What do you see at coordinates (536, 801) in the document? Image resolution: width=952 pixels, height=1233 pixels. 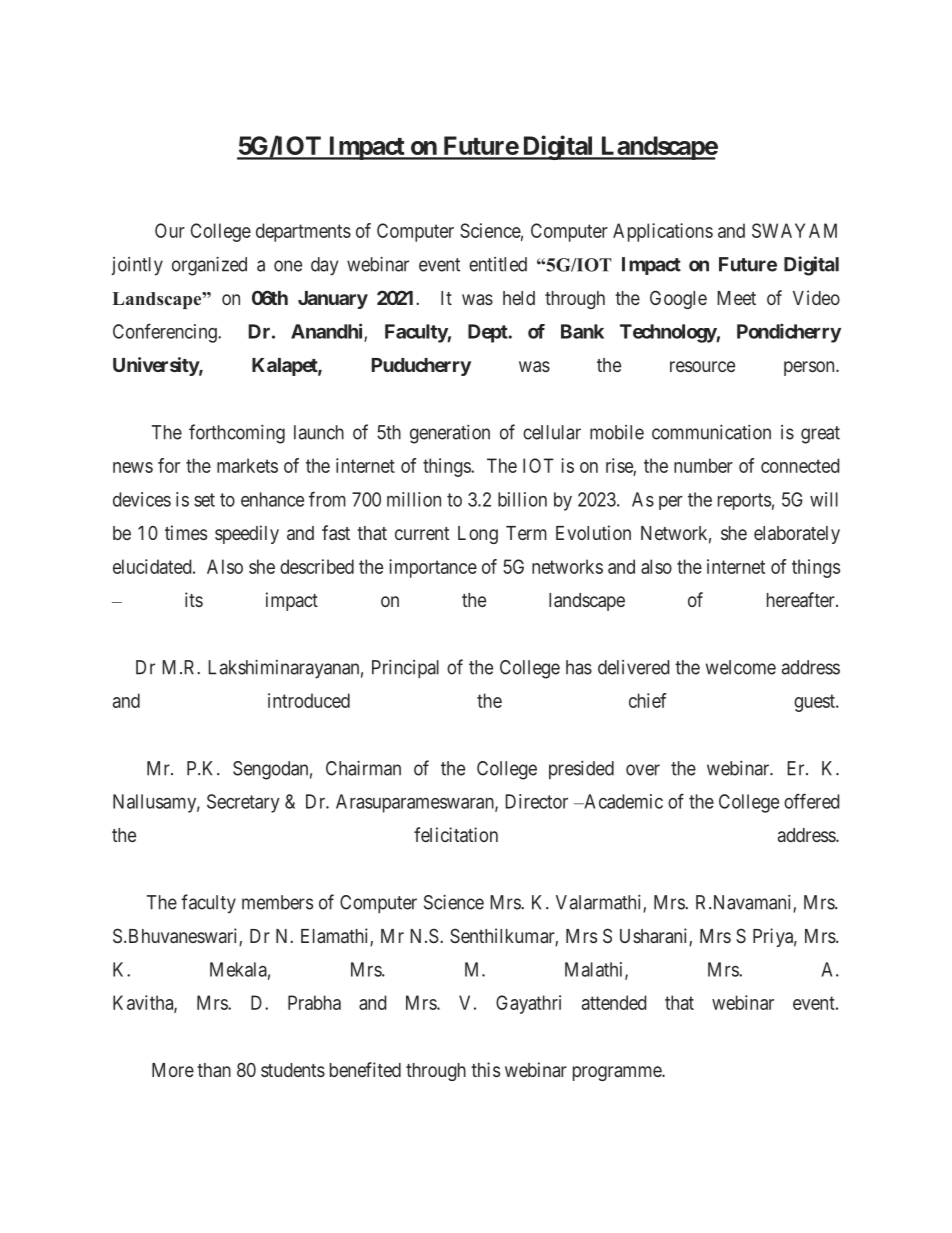 I see `Director` at bounding box center [536, 801].
